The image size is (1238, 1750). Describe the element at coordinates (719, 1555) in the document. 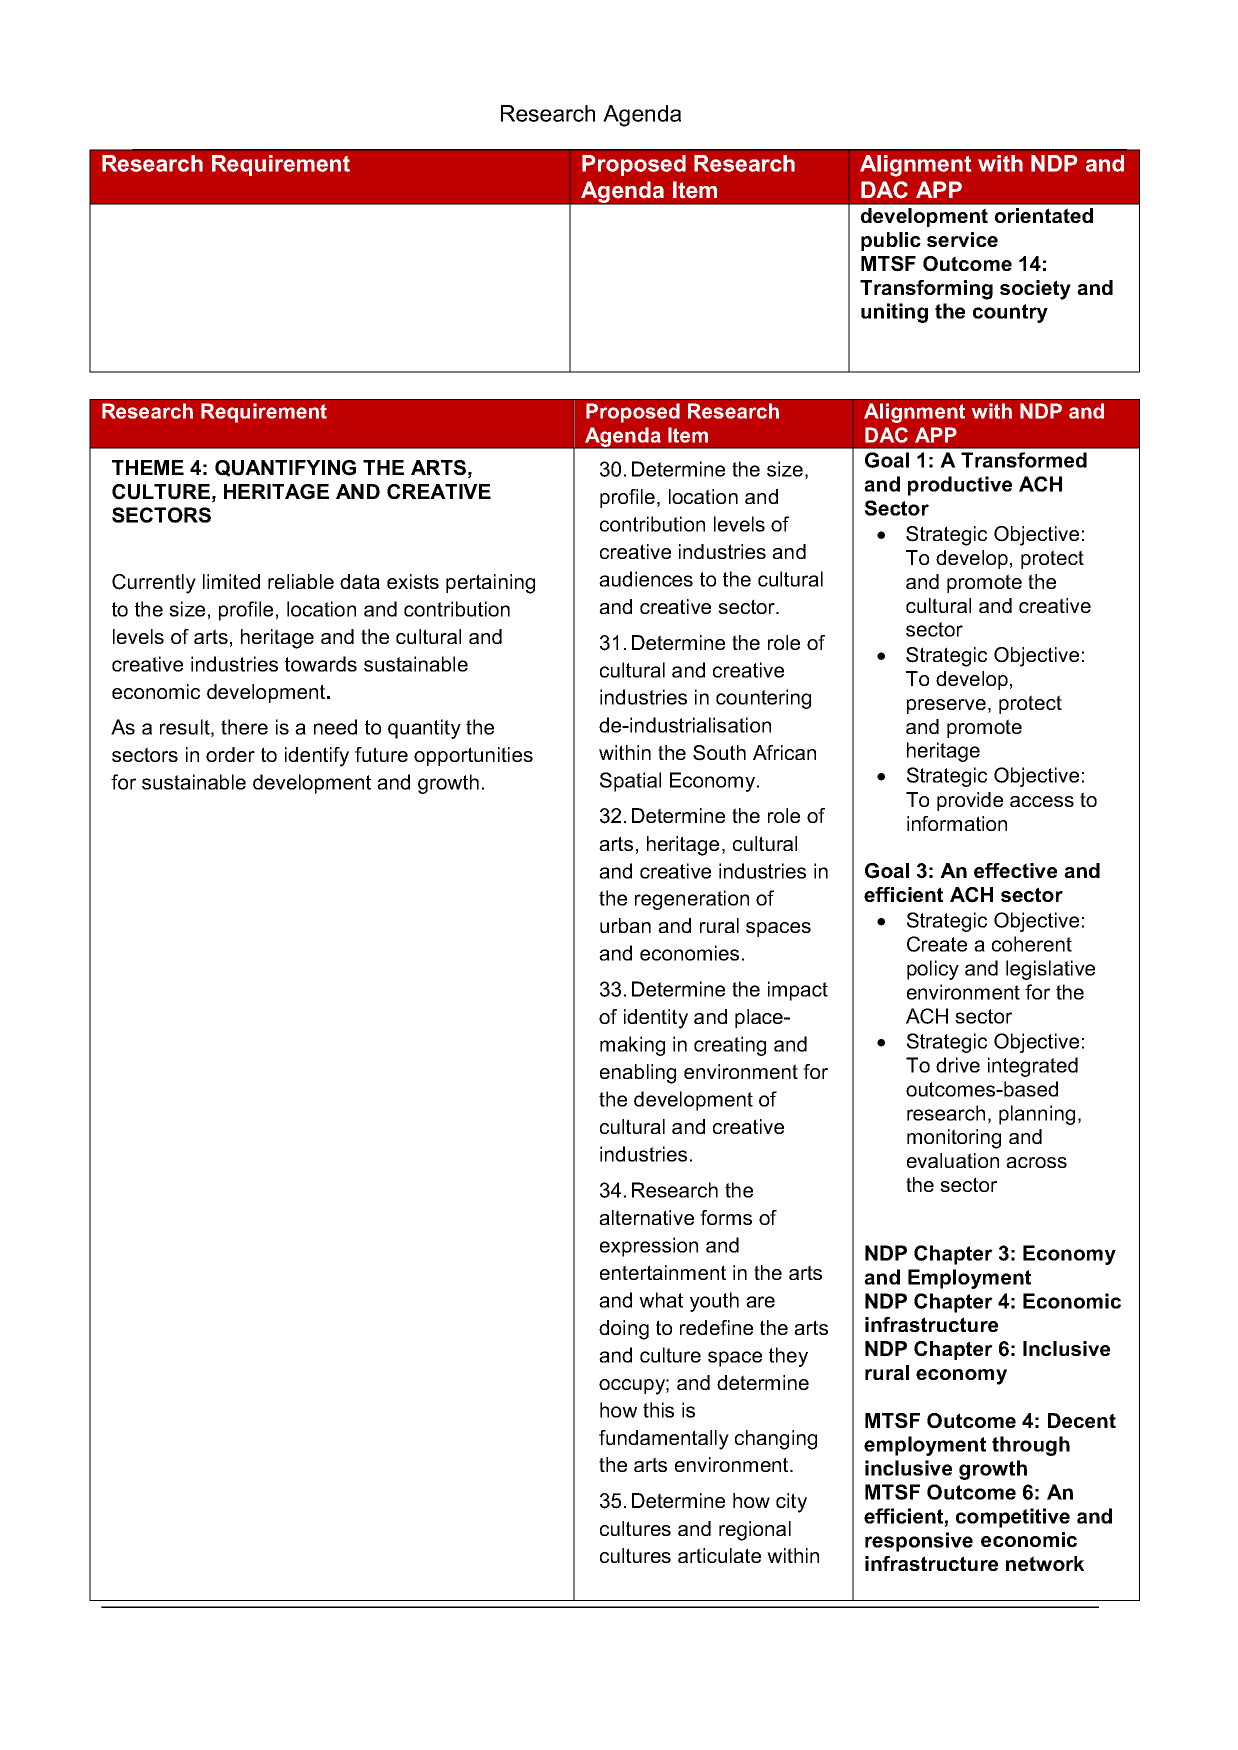

I see `articulate` at that location.
